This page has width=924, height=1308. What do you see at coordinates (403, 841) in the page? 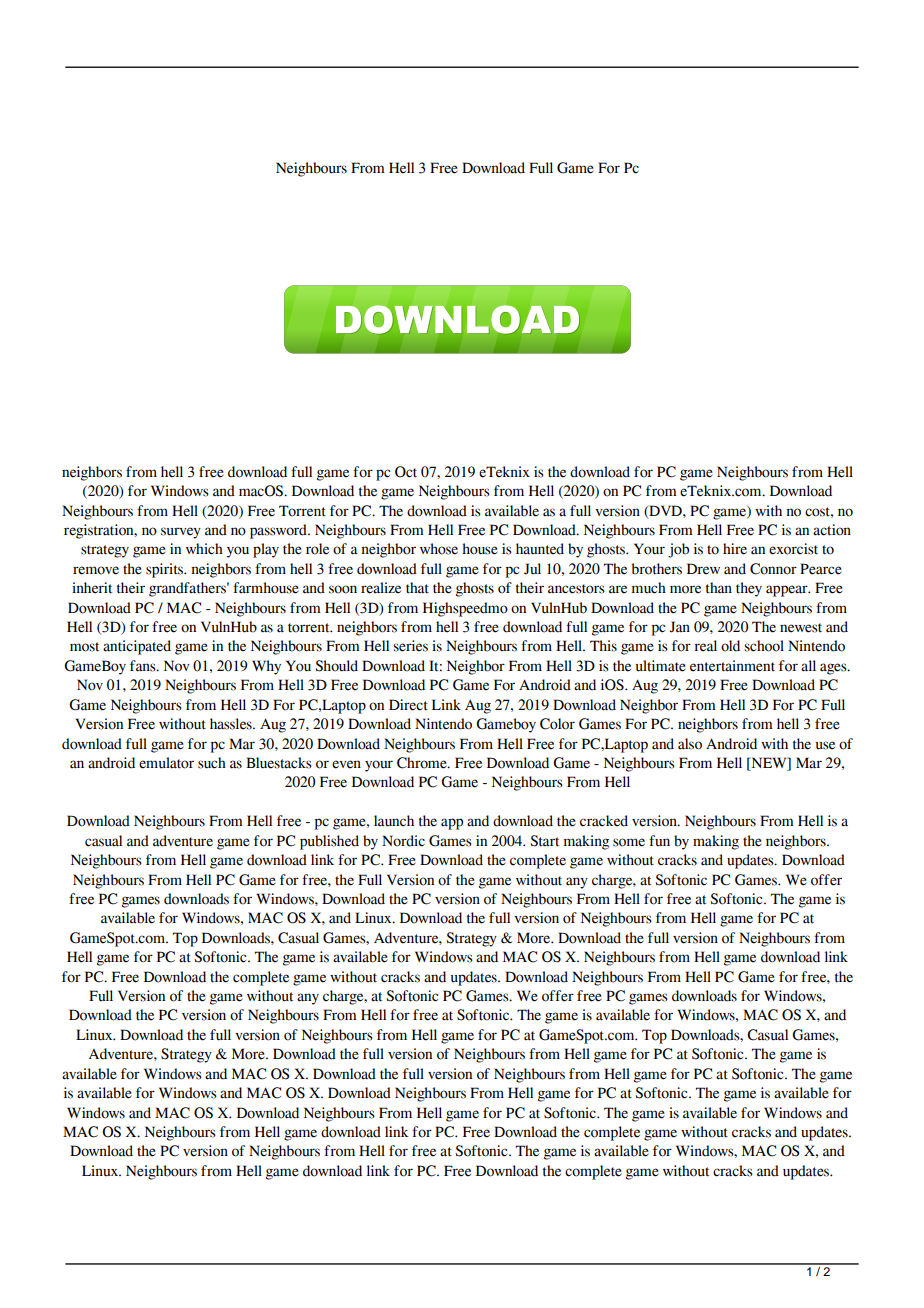
I see `Nordic` at bounding box center [403, 841].
